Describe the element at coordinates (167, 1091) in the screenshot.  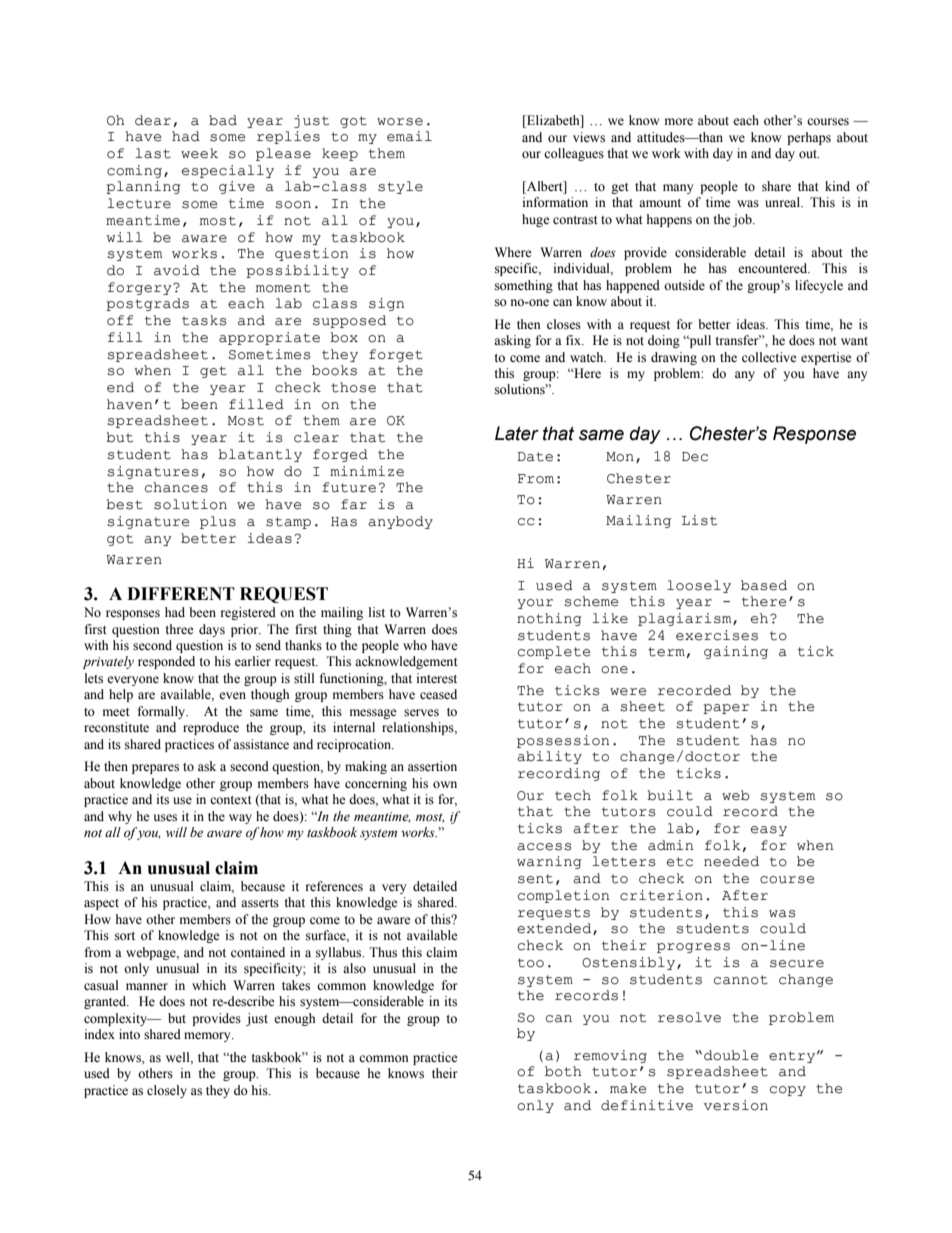
I see `closely` at that location.
